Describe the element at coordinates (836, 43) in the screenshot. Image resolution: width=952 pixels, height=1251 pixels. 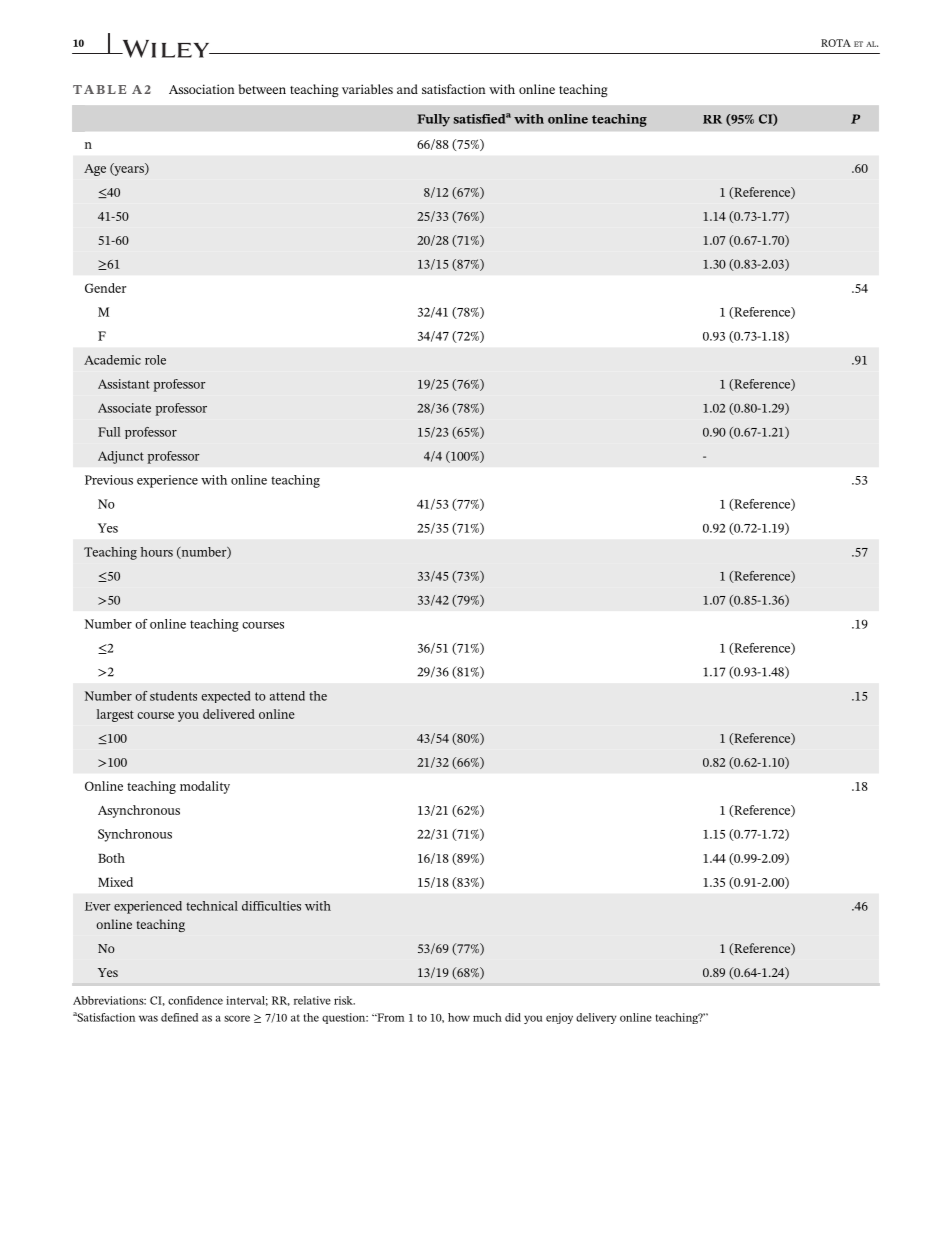
I see `ROTA` at that location.
